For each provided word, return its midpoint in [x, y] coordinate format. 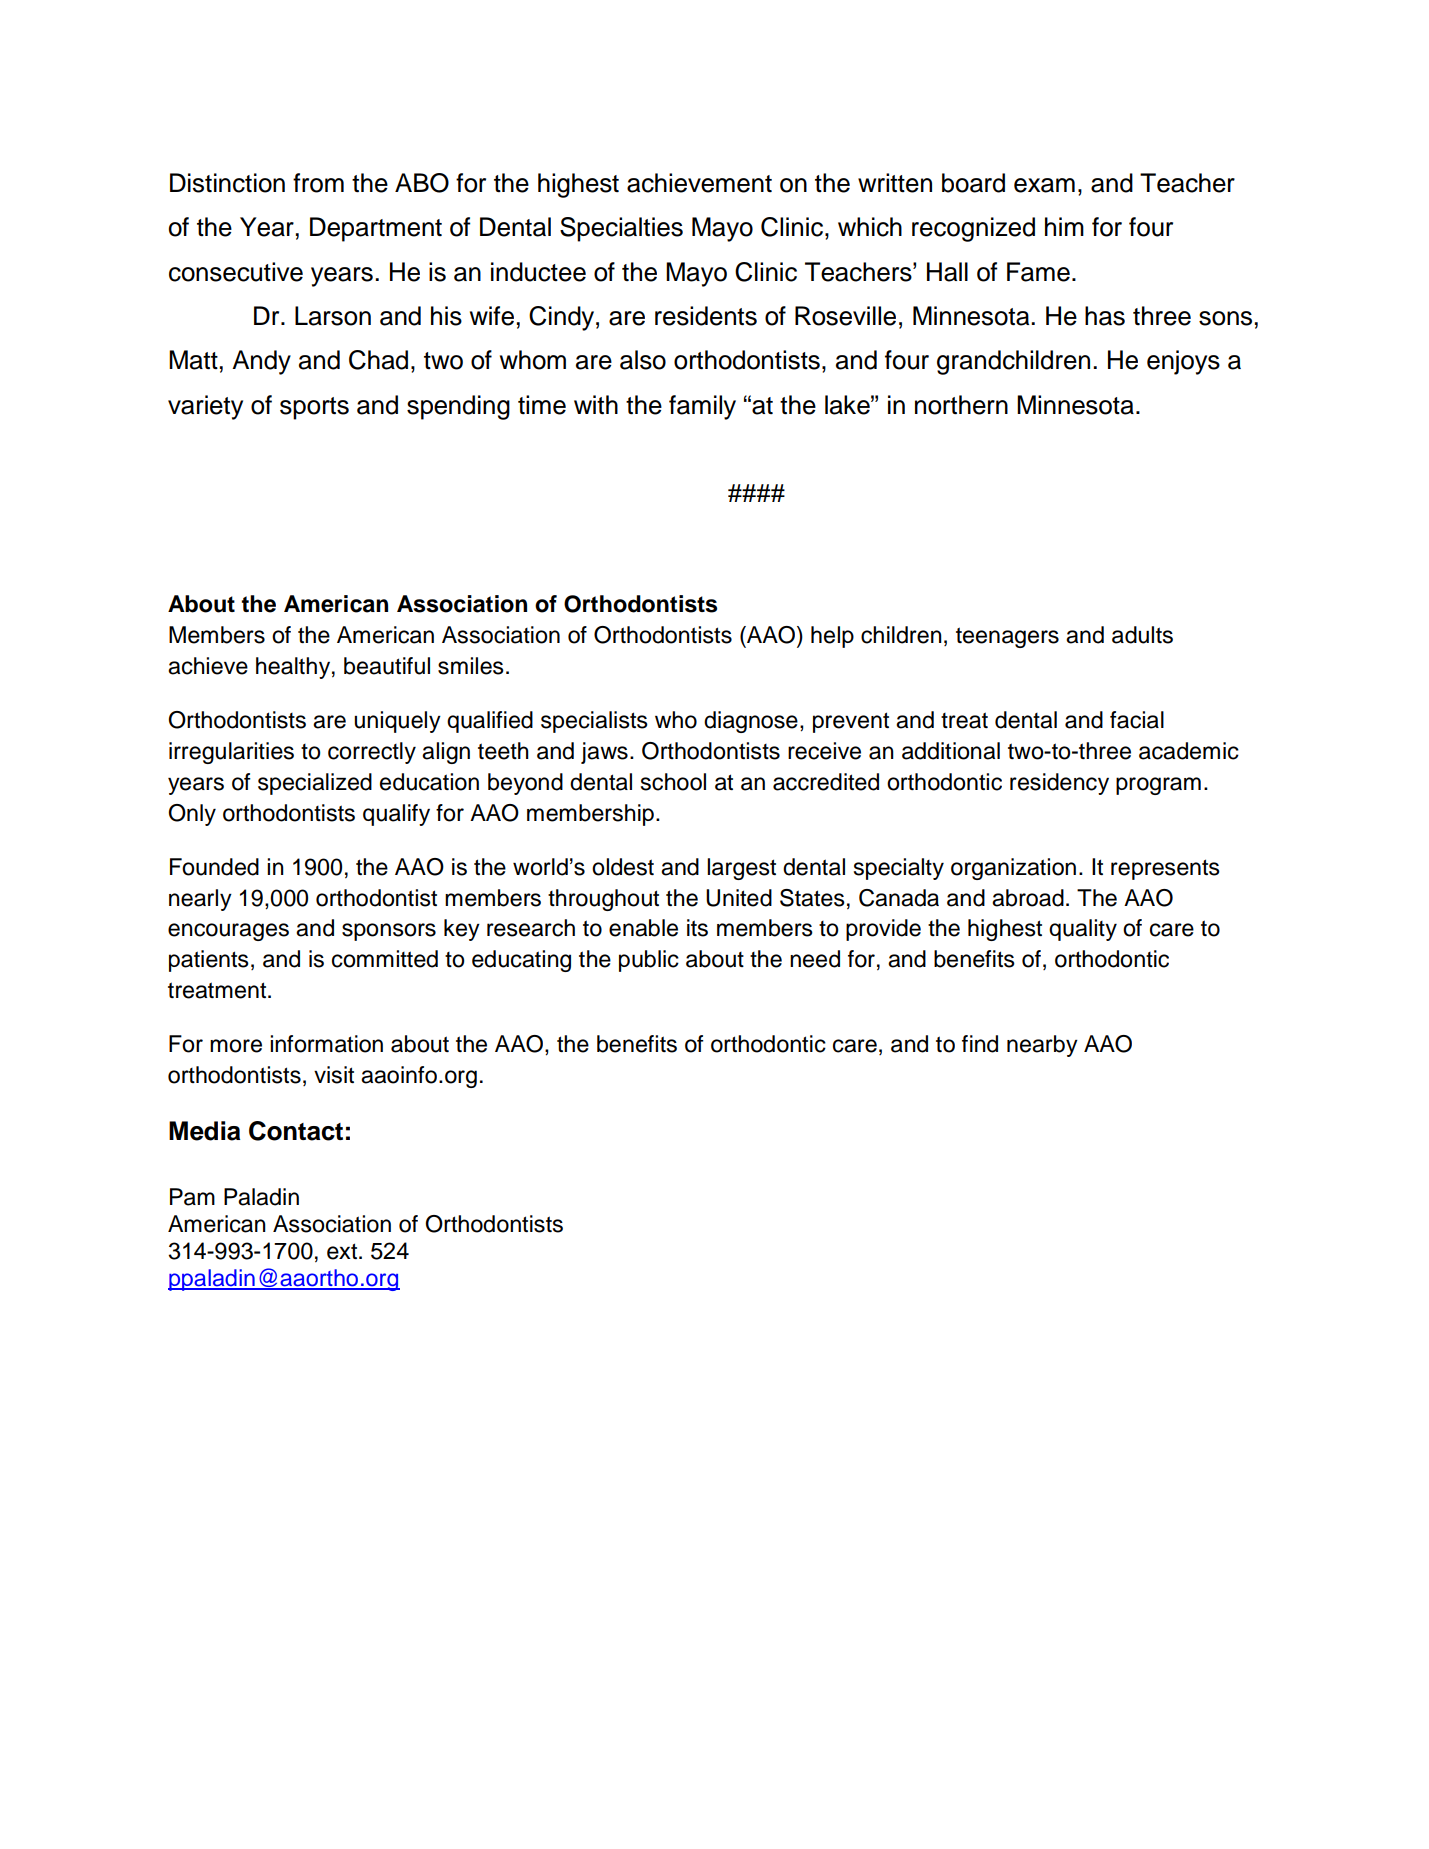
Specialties [621, 229]
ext [343, 1251]
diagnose [751, 722]
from [318, 183]
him [1064, 226]
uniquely [397, 722]
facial [1137, 720]
